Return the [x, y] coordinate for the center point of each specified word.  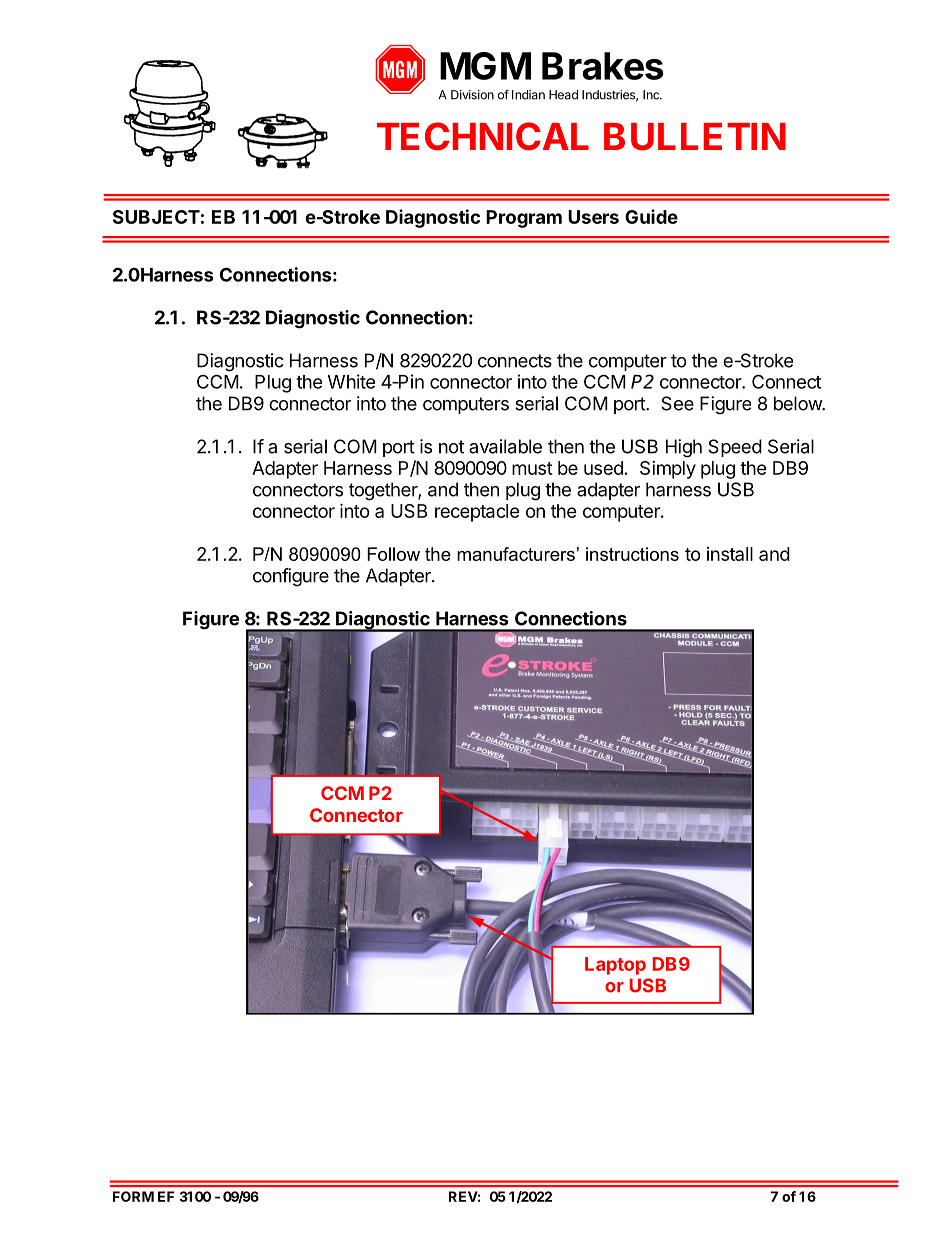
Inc [652, 95]
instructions [632, 554]
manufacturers [516, 554]
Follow [393, 554]
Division [472, 95]
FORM [133, 1196]
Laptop [615, 966]
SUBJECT [156, 217]
